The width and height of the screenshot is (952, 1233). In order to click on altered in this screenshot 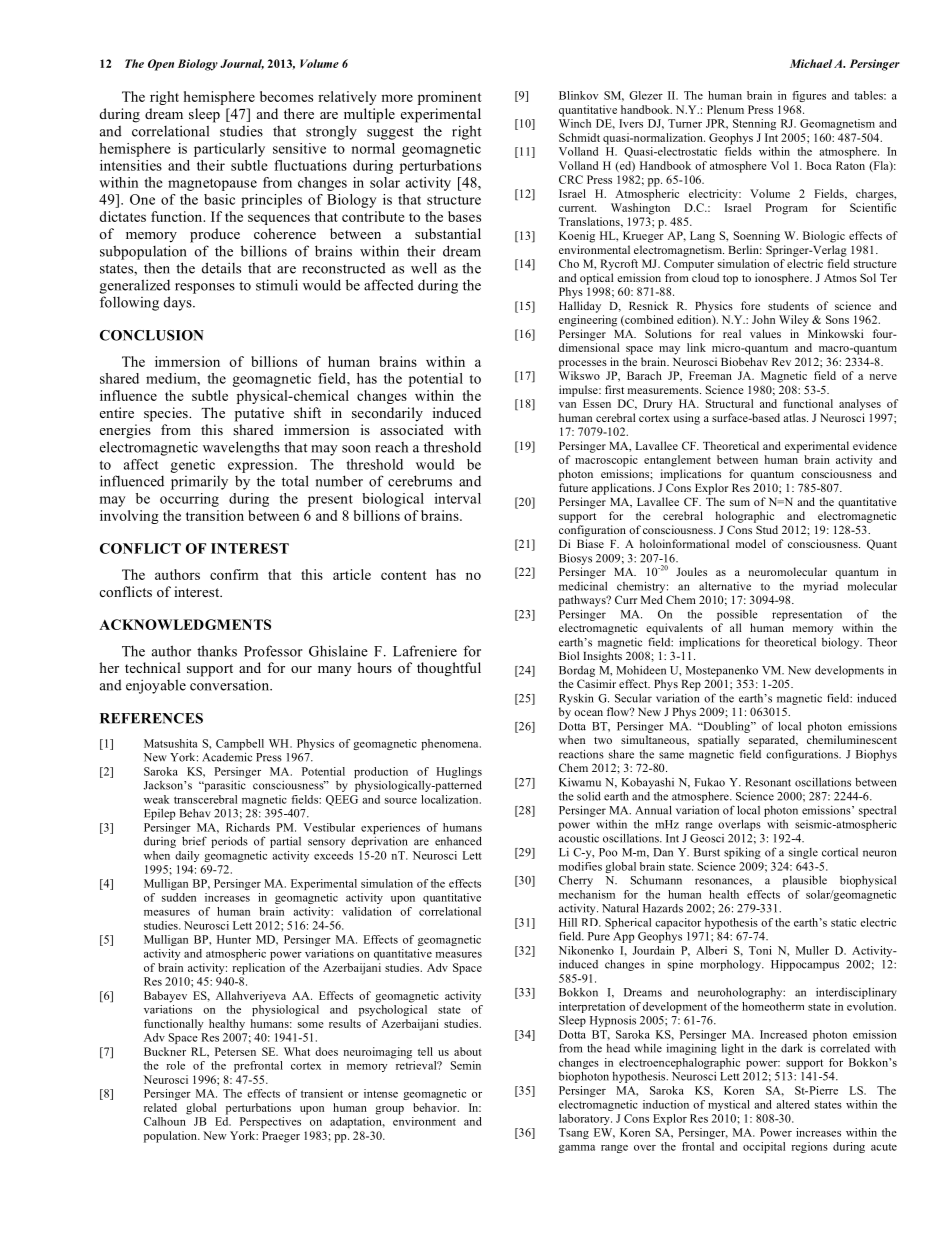, I will do `click(793, 1104)`.
